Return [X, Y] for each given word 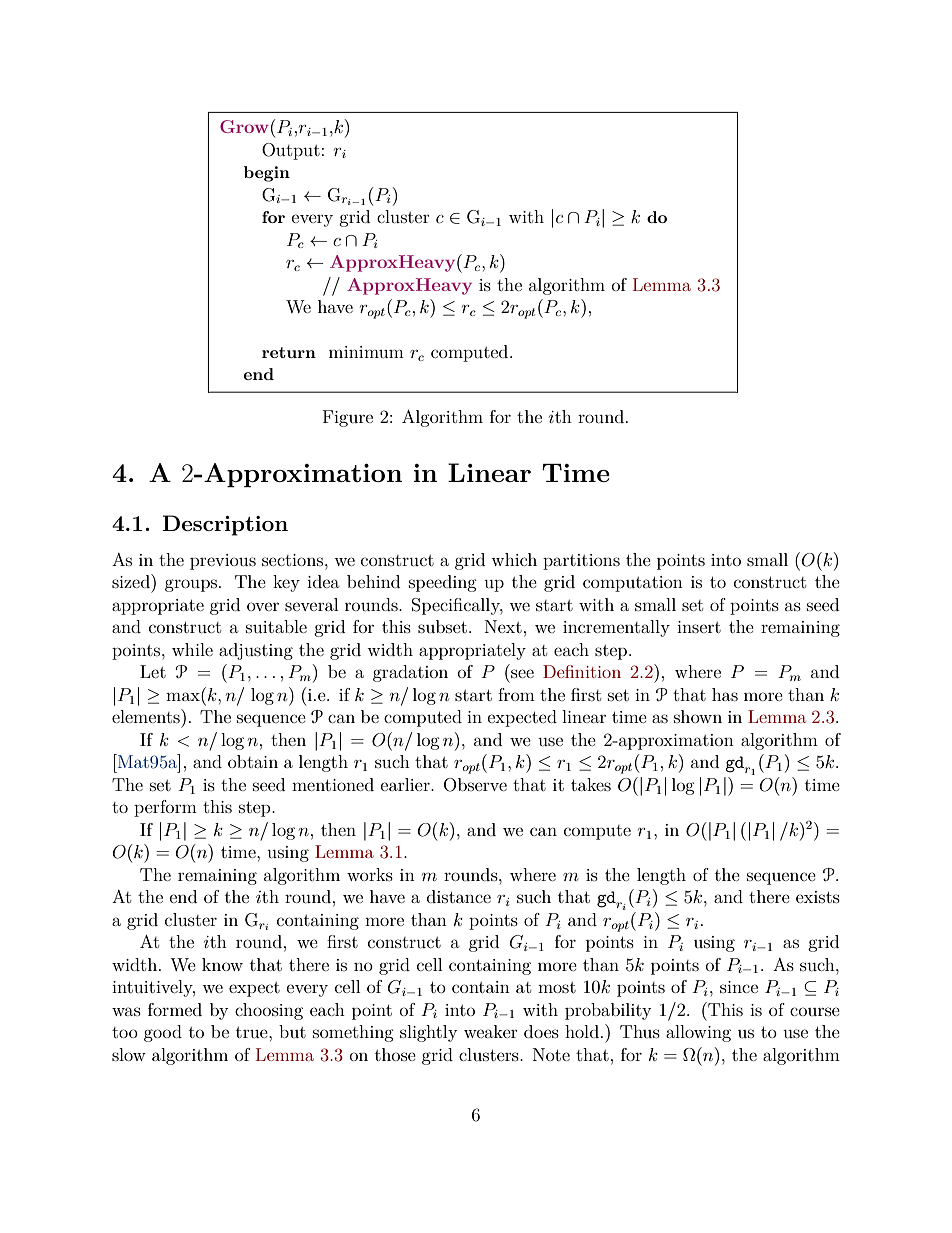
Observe [475, 785]
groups [191, 585]
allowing [698, 1033]
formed [175, 1009]
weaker [491, 1031]
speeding [443, 583]
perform [165, 808]
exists [818, 897]
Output [291, 151]
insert [699, 627]
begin [267, 174]
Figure [348, 418]
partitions [581, 562]
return [289, 352]
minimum [366, 352]
